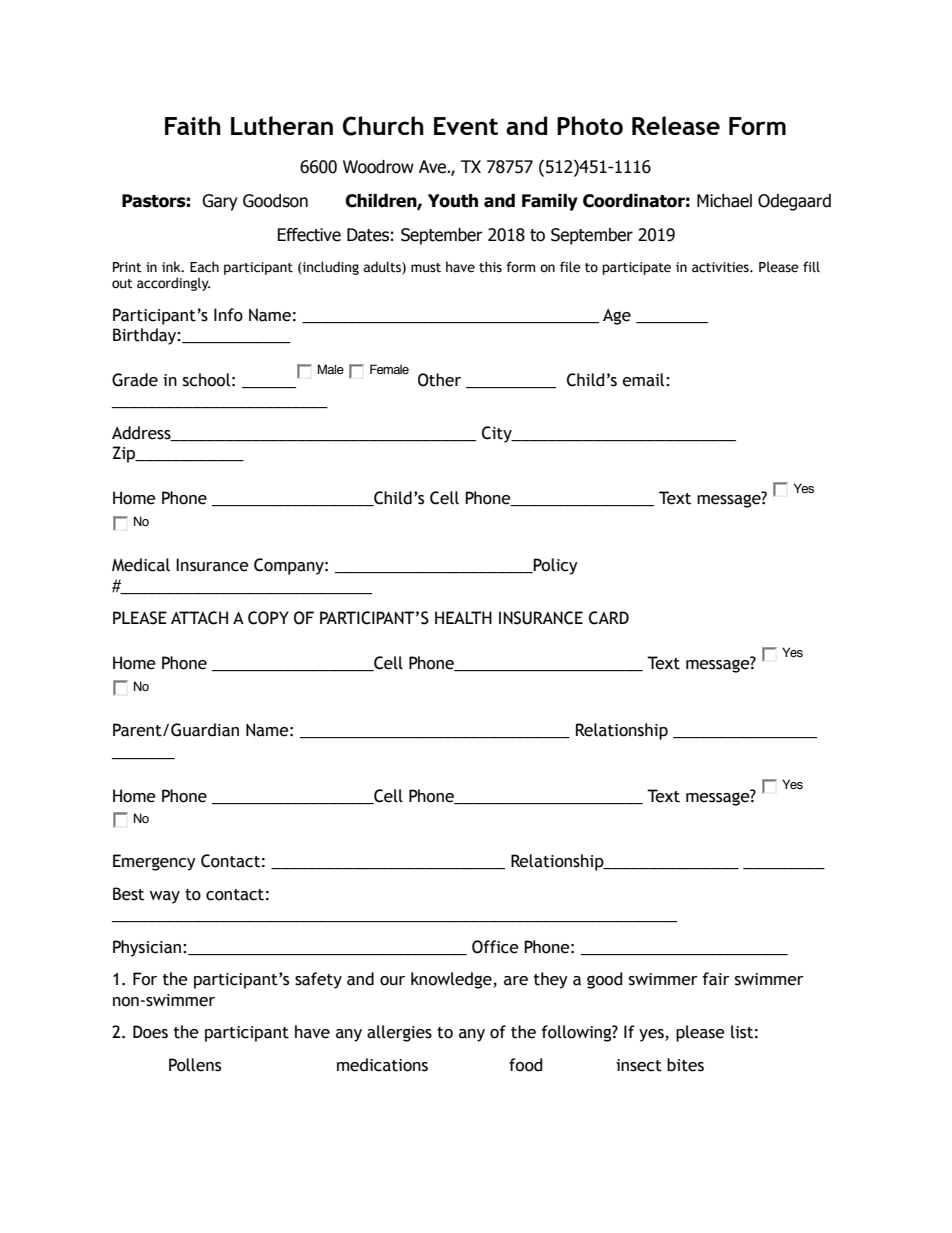 The image size is (952, 1233). I want to click on Other, so click(439, 380).
